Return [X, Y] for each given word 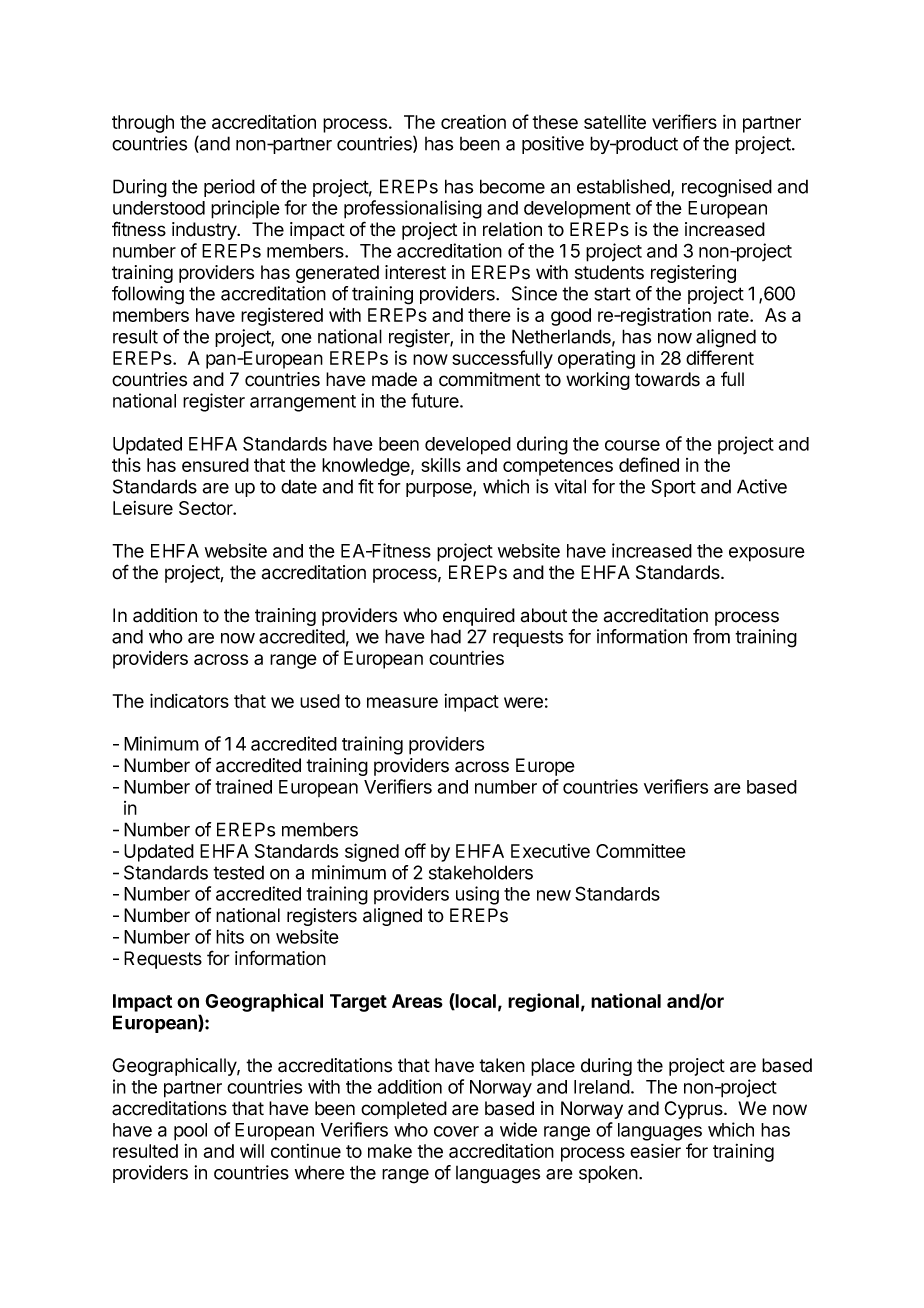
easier [655, 1151]
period [229, 188]
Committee [641, 851]
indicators [189, 700]
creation [473, 122]
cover [456, 1131]
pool [190, 1132]
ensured [215, 465]
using [477, 895]
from [711, 636]
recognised [727, 188]
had [446, 636]
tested [238, 872]
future [436, 400]
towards [667, 379]
